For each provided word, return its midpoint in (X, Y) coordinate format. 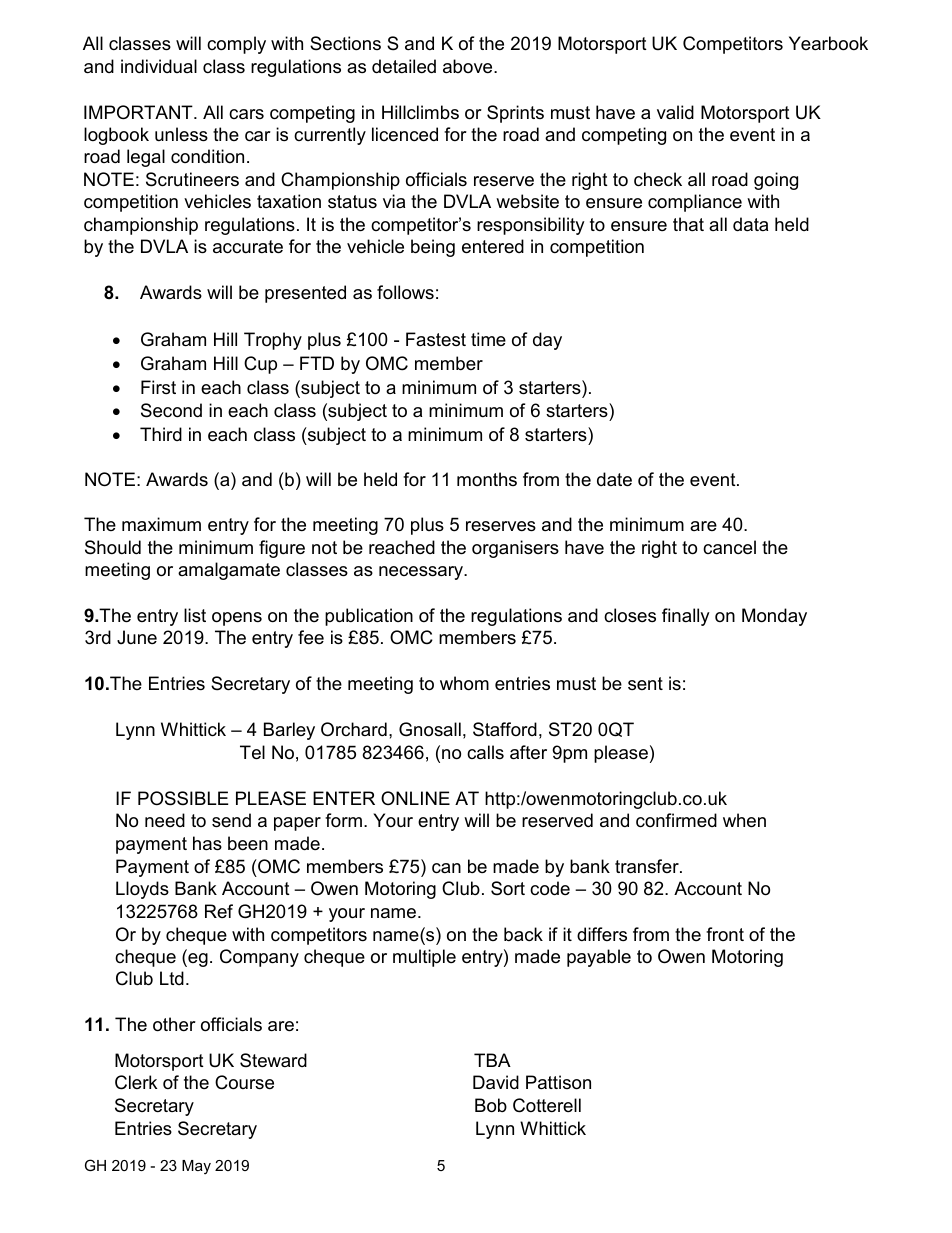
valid (675, 112)
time (488, 339)
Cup (260, 365)
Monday (774, 617)
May (196, 1167)
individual (159, 66)
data (750, 224)
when (744, 820)
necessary (422, 573)
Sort (508, 888)
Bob (491, 1105)
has (207, 843)
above (469, 66)
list (195, 615)
